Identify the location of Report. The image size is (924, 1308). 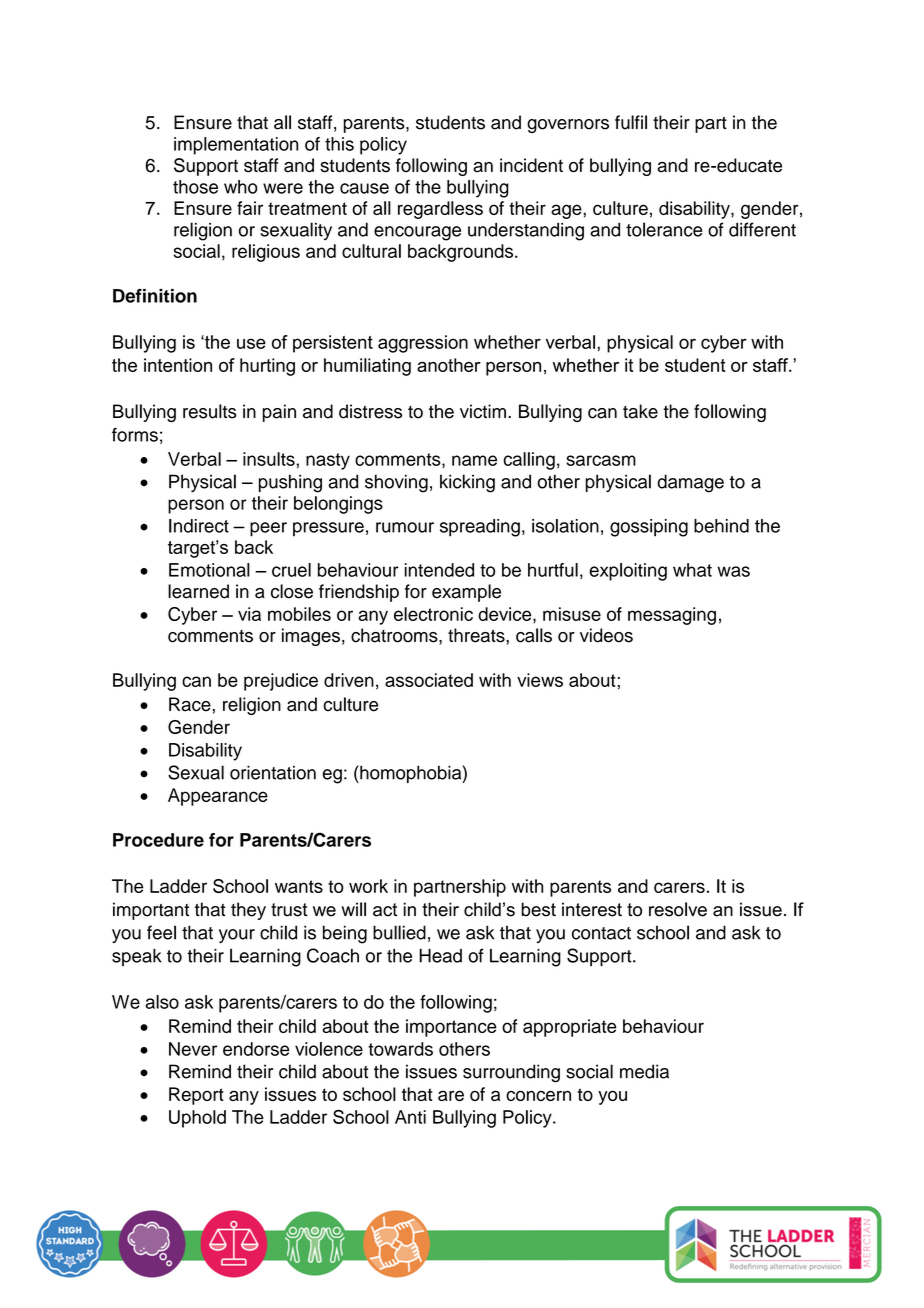
(196, 1096).
